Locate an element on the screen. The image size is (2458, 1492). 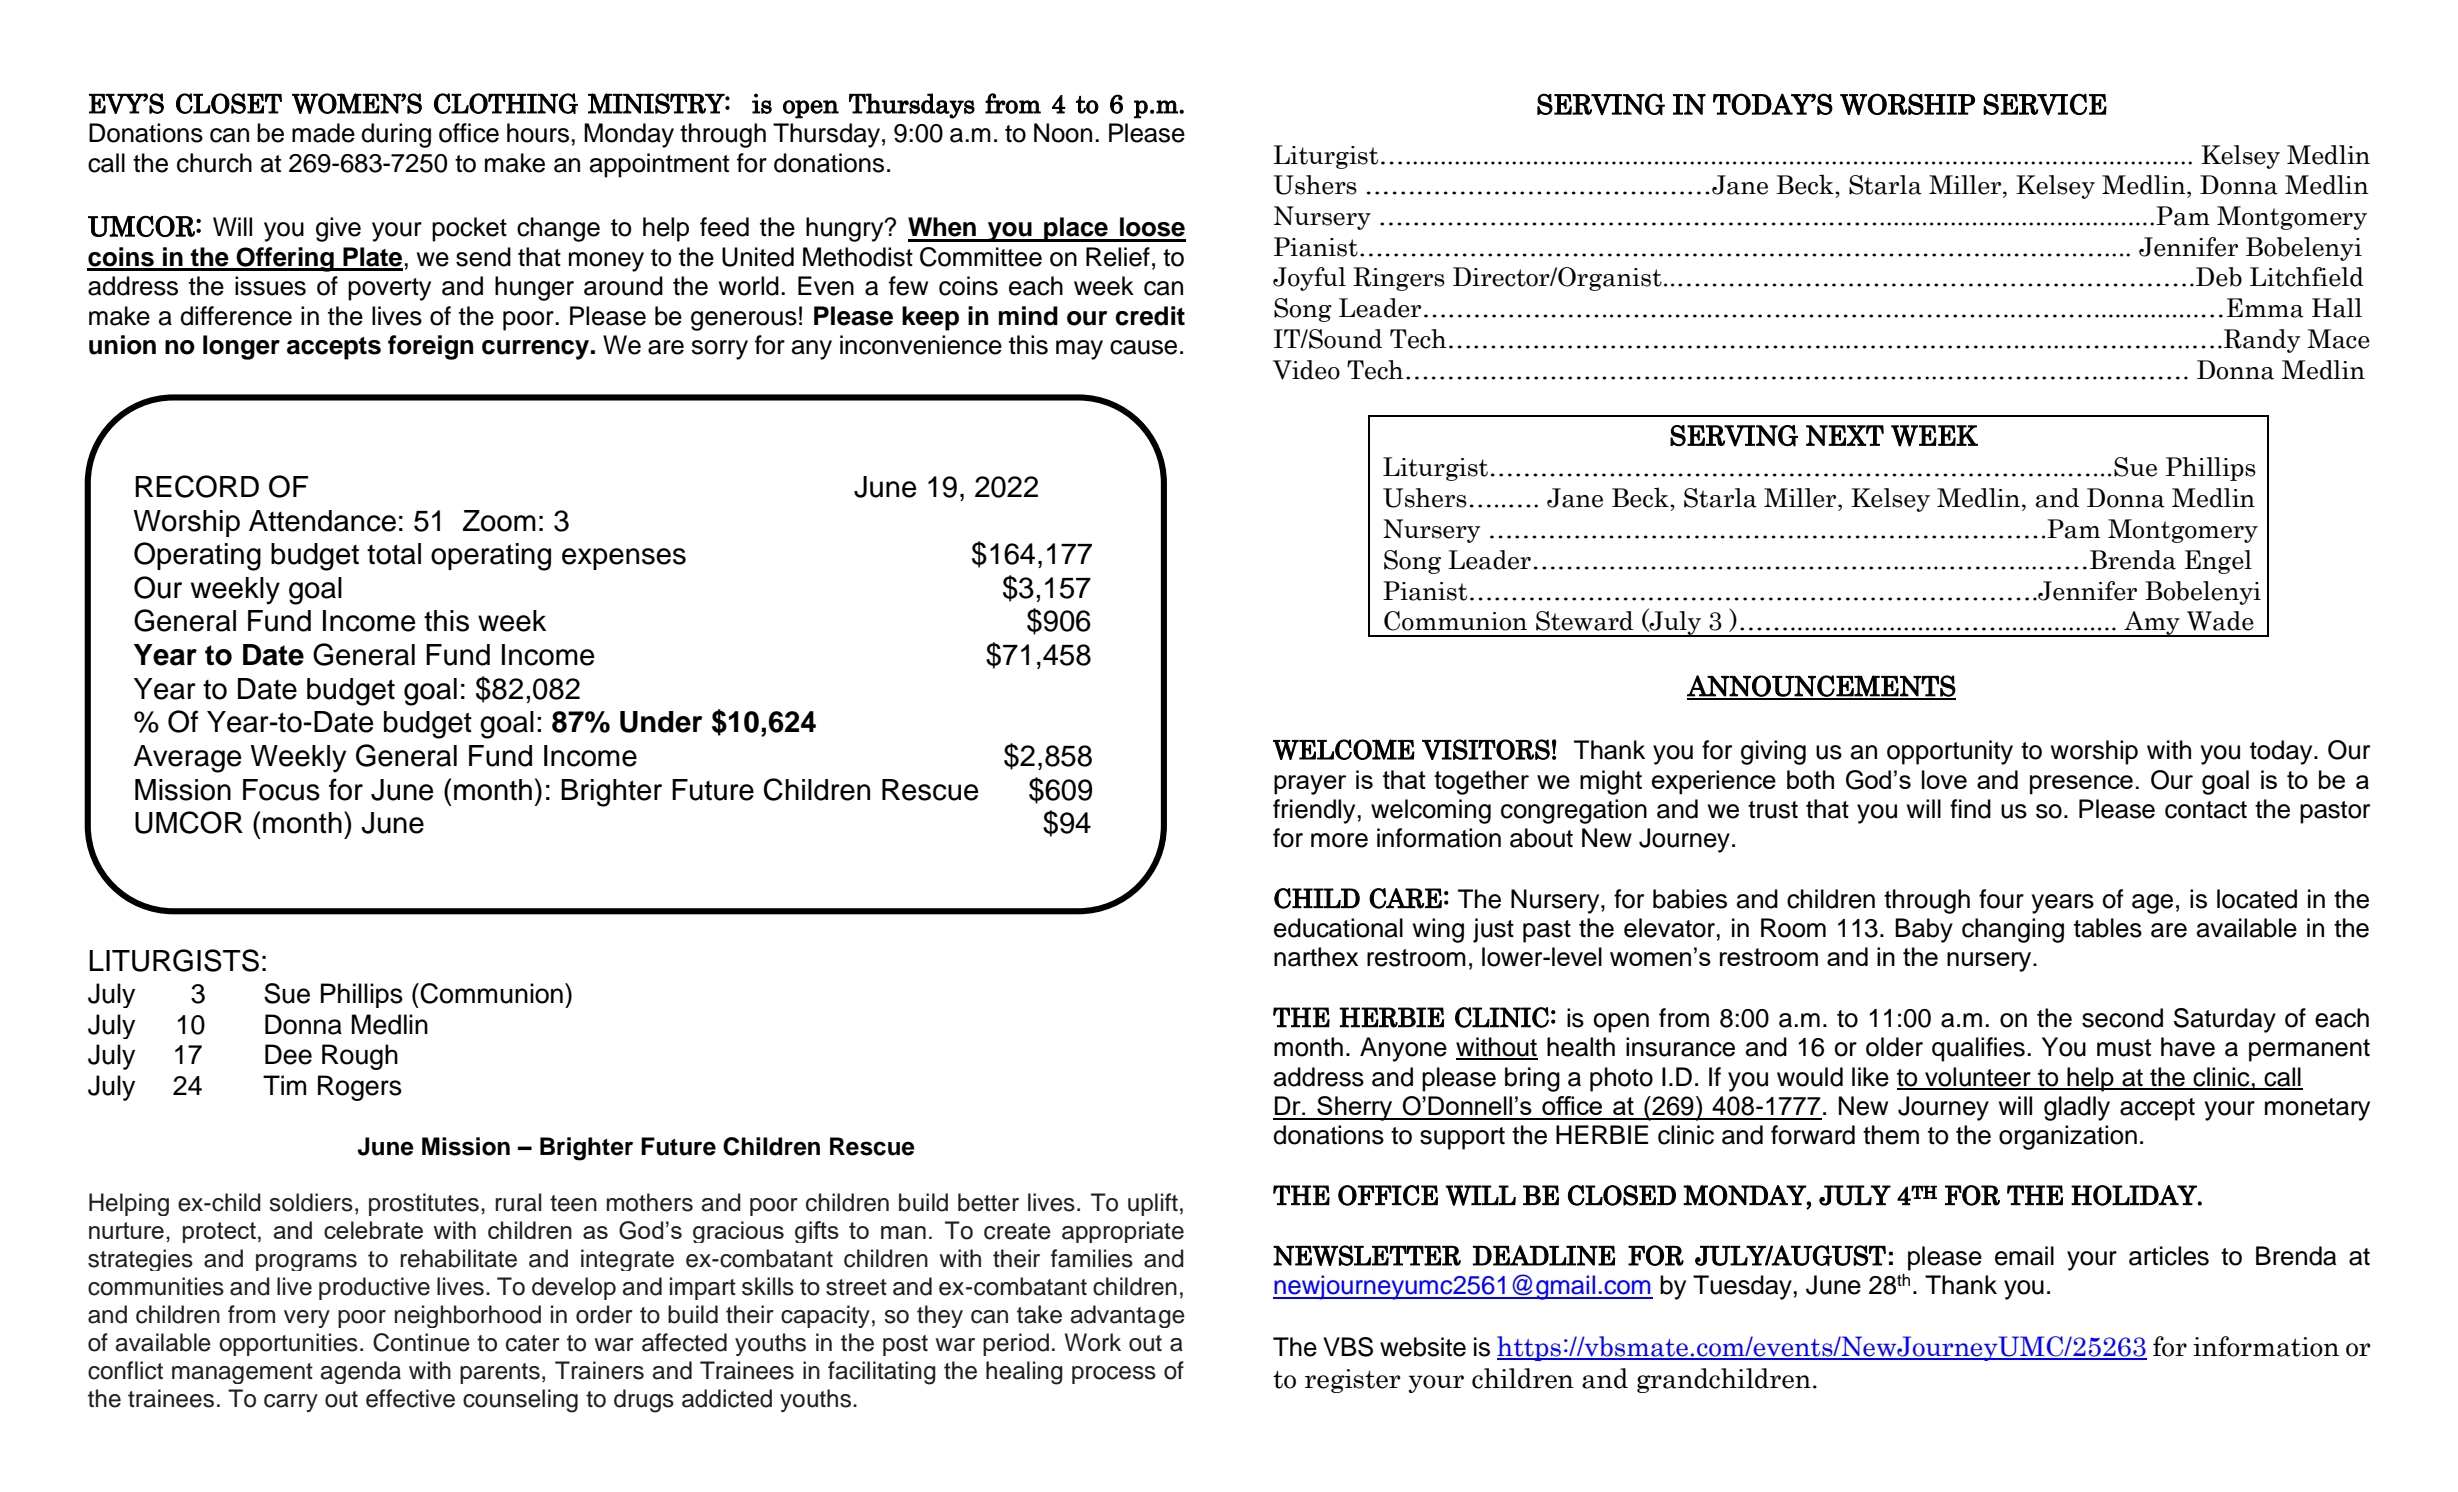
presence is located at coordinates (2081, 785).
